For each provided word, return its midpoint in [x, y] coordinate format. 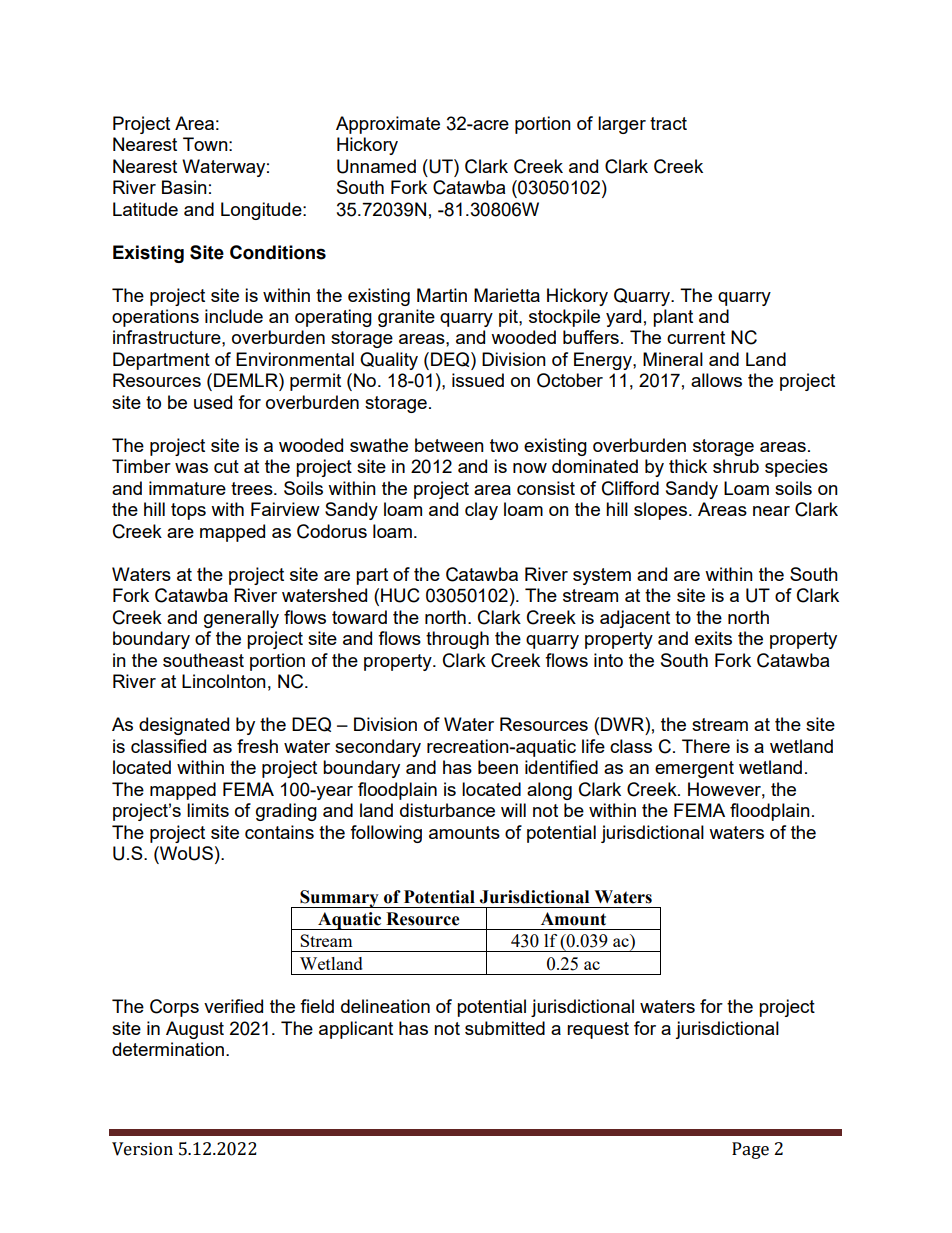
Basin [184, 187]
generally [241, 619]
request [598, 1030]
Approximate [388, 125]
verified [233, 1006]
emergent [694, 769]
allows [716, 380]
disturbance [447, 810]
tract [668, 123]
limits [208, 810]
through [457, 640]
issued [478, 380]
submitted [505, 1028]
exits [713, 638]
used [213, 402]
